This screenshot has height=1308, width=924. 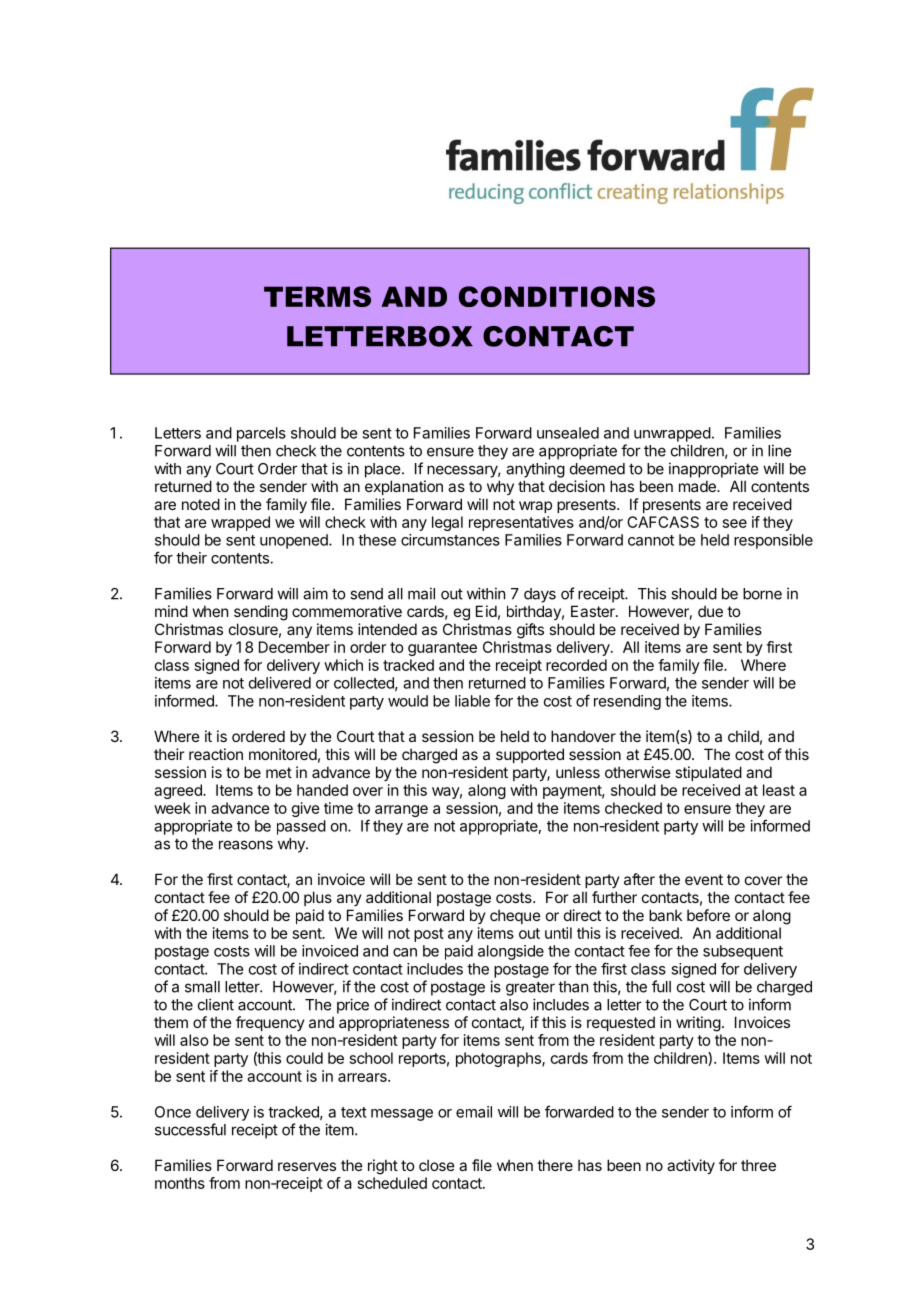 I want to click on close, so click(x=437, y=1165).
